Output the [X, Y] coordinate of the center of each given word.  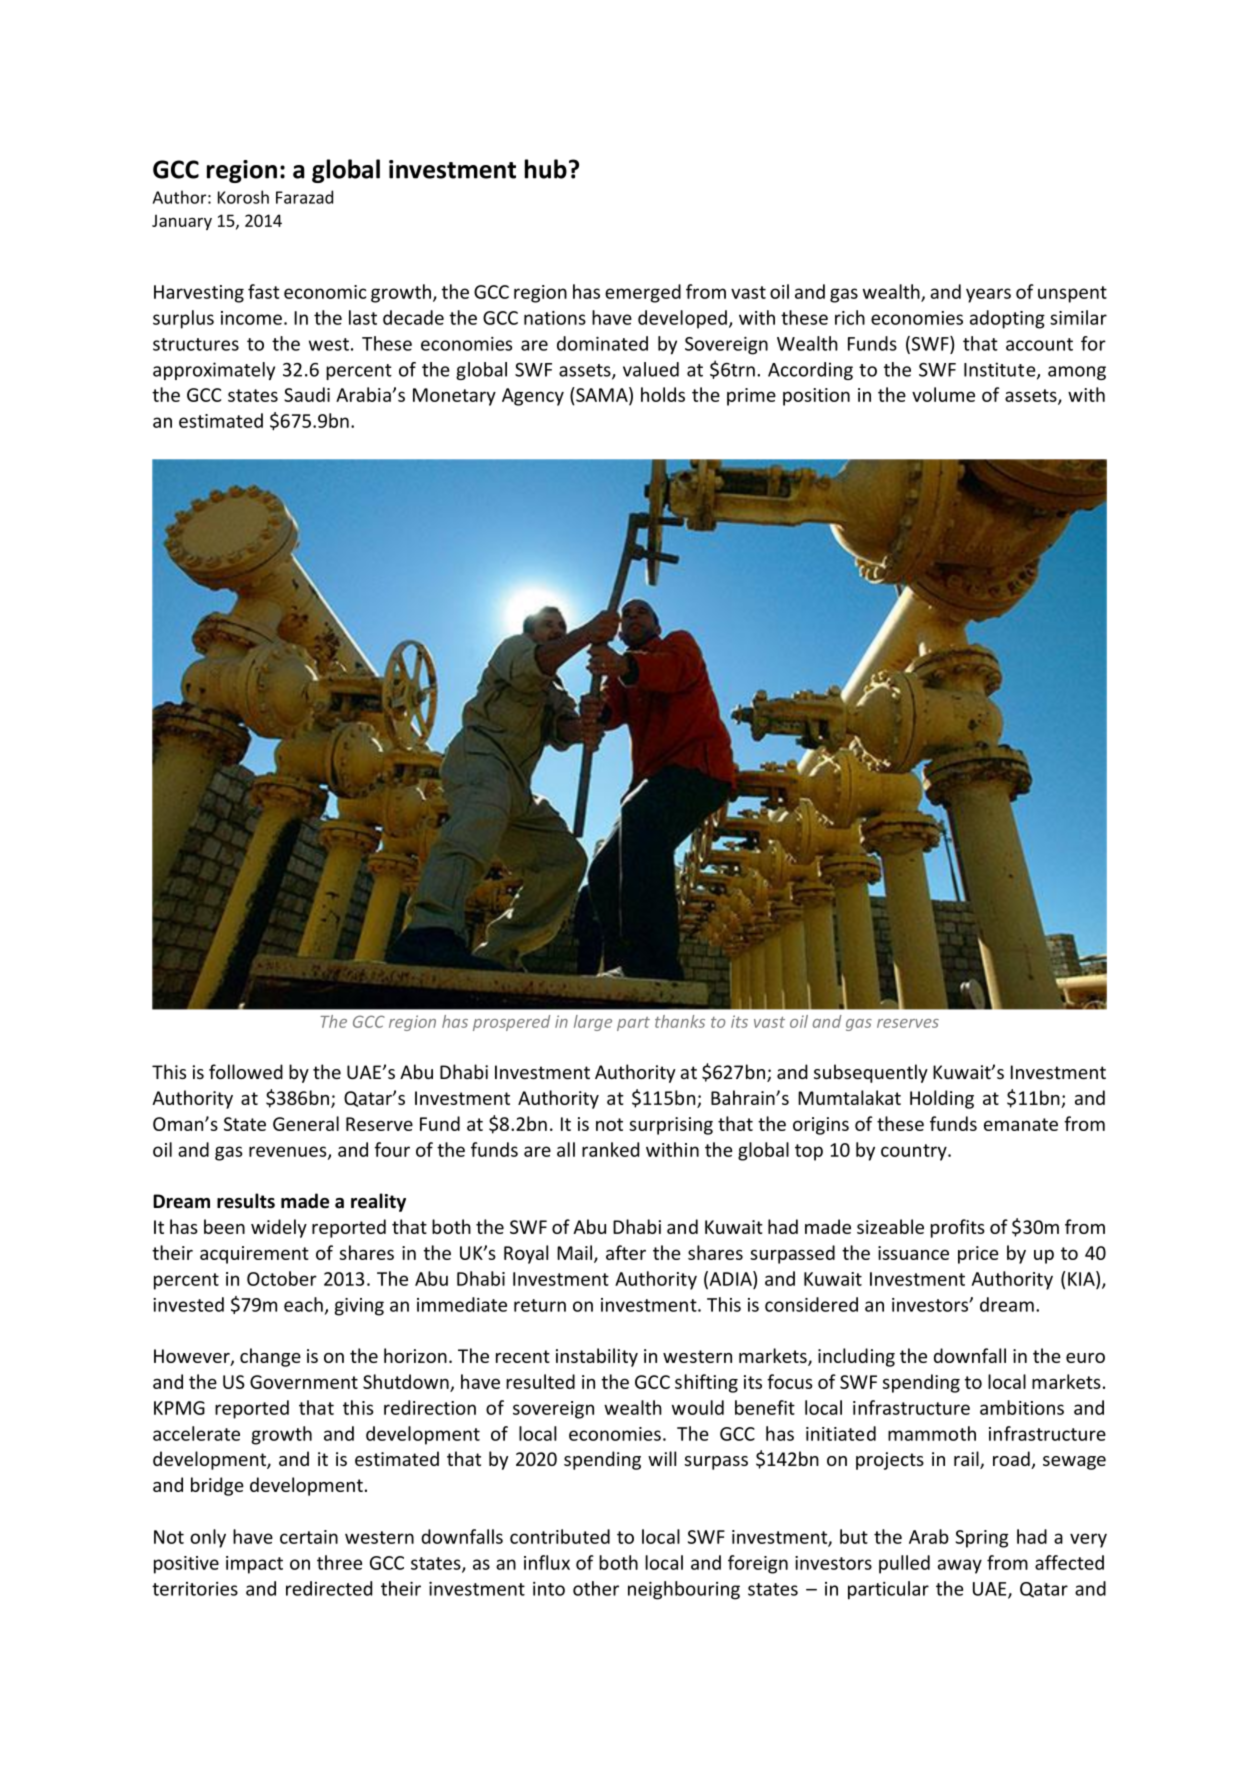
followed [246, 1071]
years [988, 295]
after [626, 1252]
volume [943, 394]
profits [958, 1228]
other [596, 1588]
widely [279, 1228]
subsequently [871, 1073]
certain [309, 1537]
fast [264, 291]
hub [546, 169]
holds [663, 394]
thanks [680, 1021]
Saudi [307, 394]
